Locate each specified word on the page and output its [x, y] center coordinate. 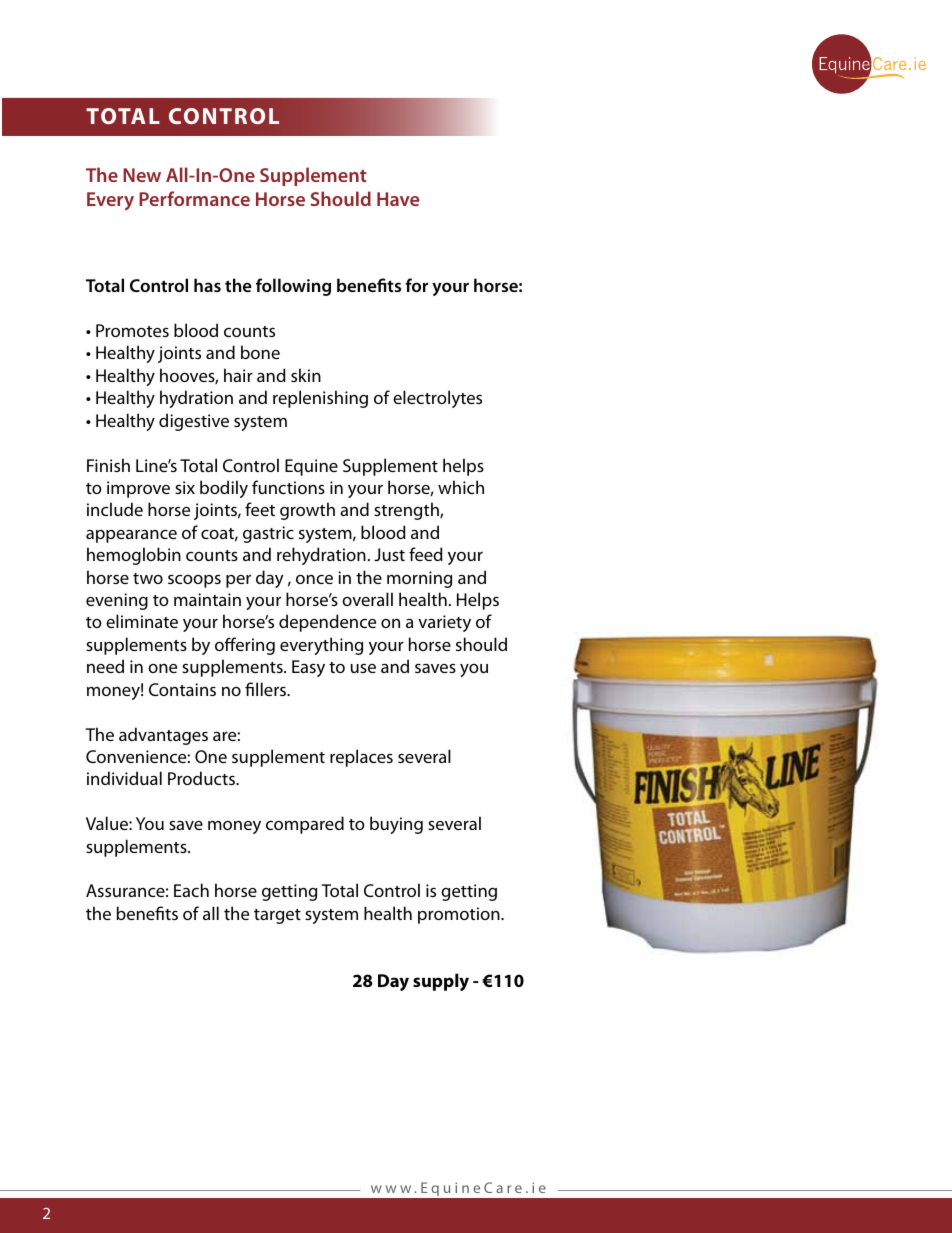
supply [441, 982]
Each [191, 890]
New [142, 175]
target [277, 916]
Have [398, 199]
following [293, 287]
